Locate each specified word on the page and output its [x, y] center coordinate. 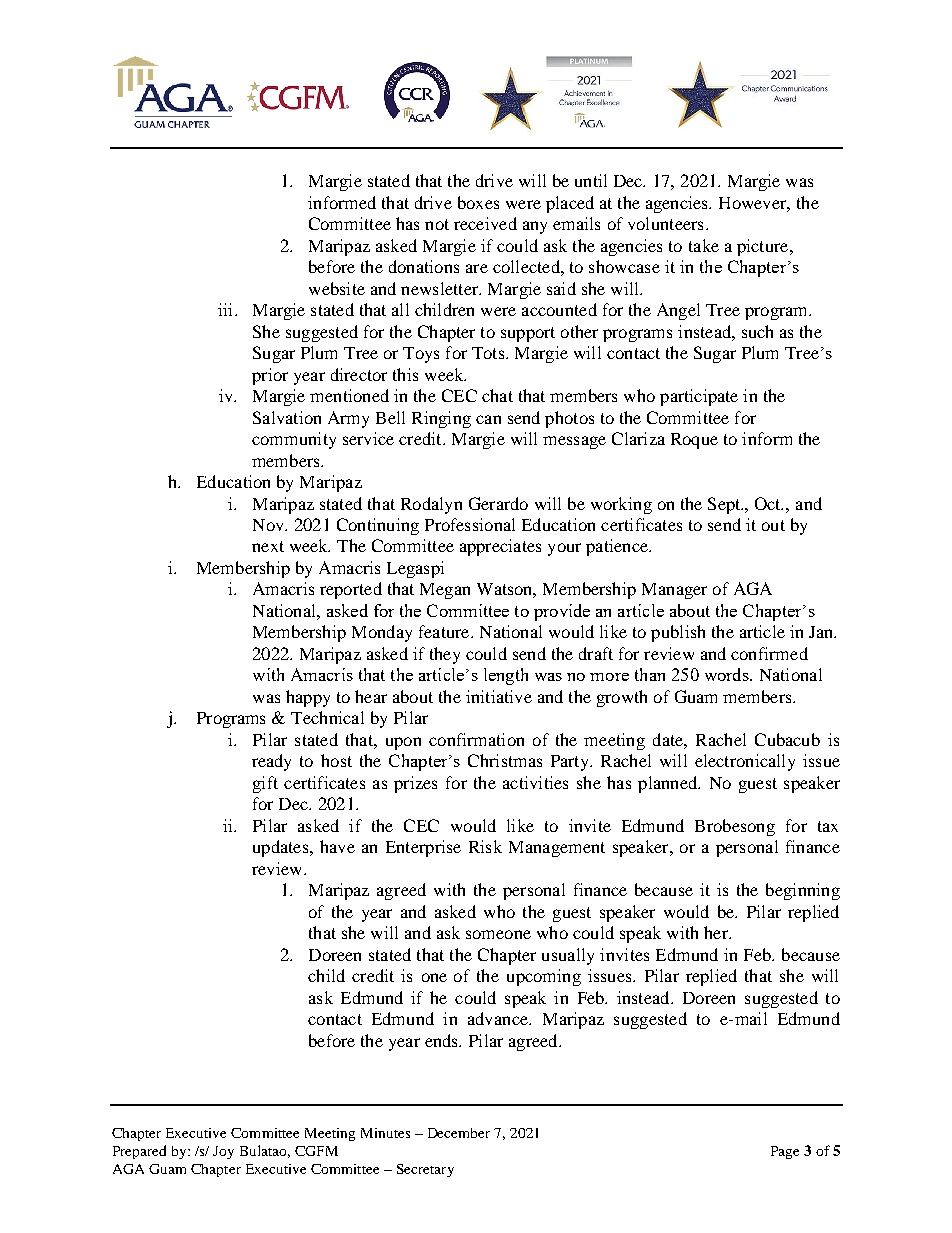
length [506, 676]
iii [227, 309]
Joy [223, 1152]
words [728, 674]
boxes [478, 202]
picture [764, 247]
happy [308, 698]
